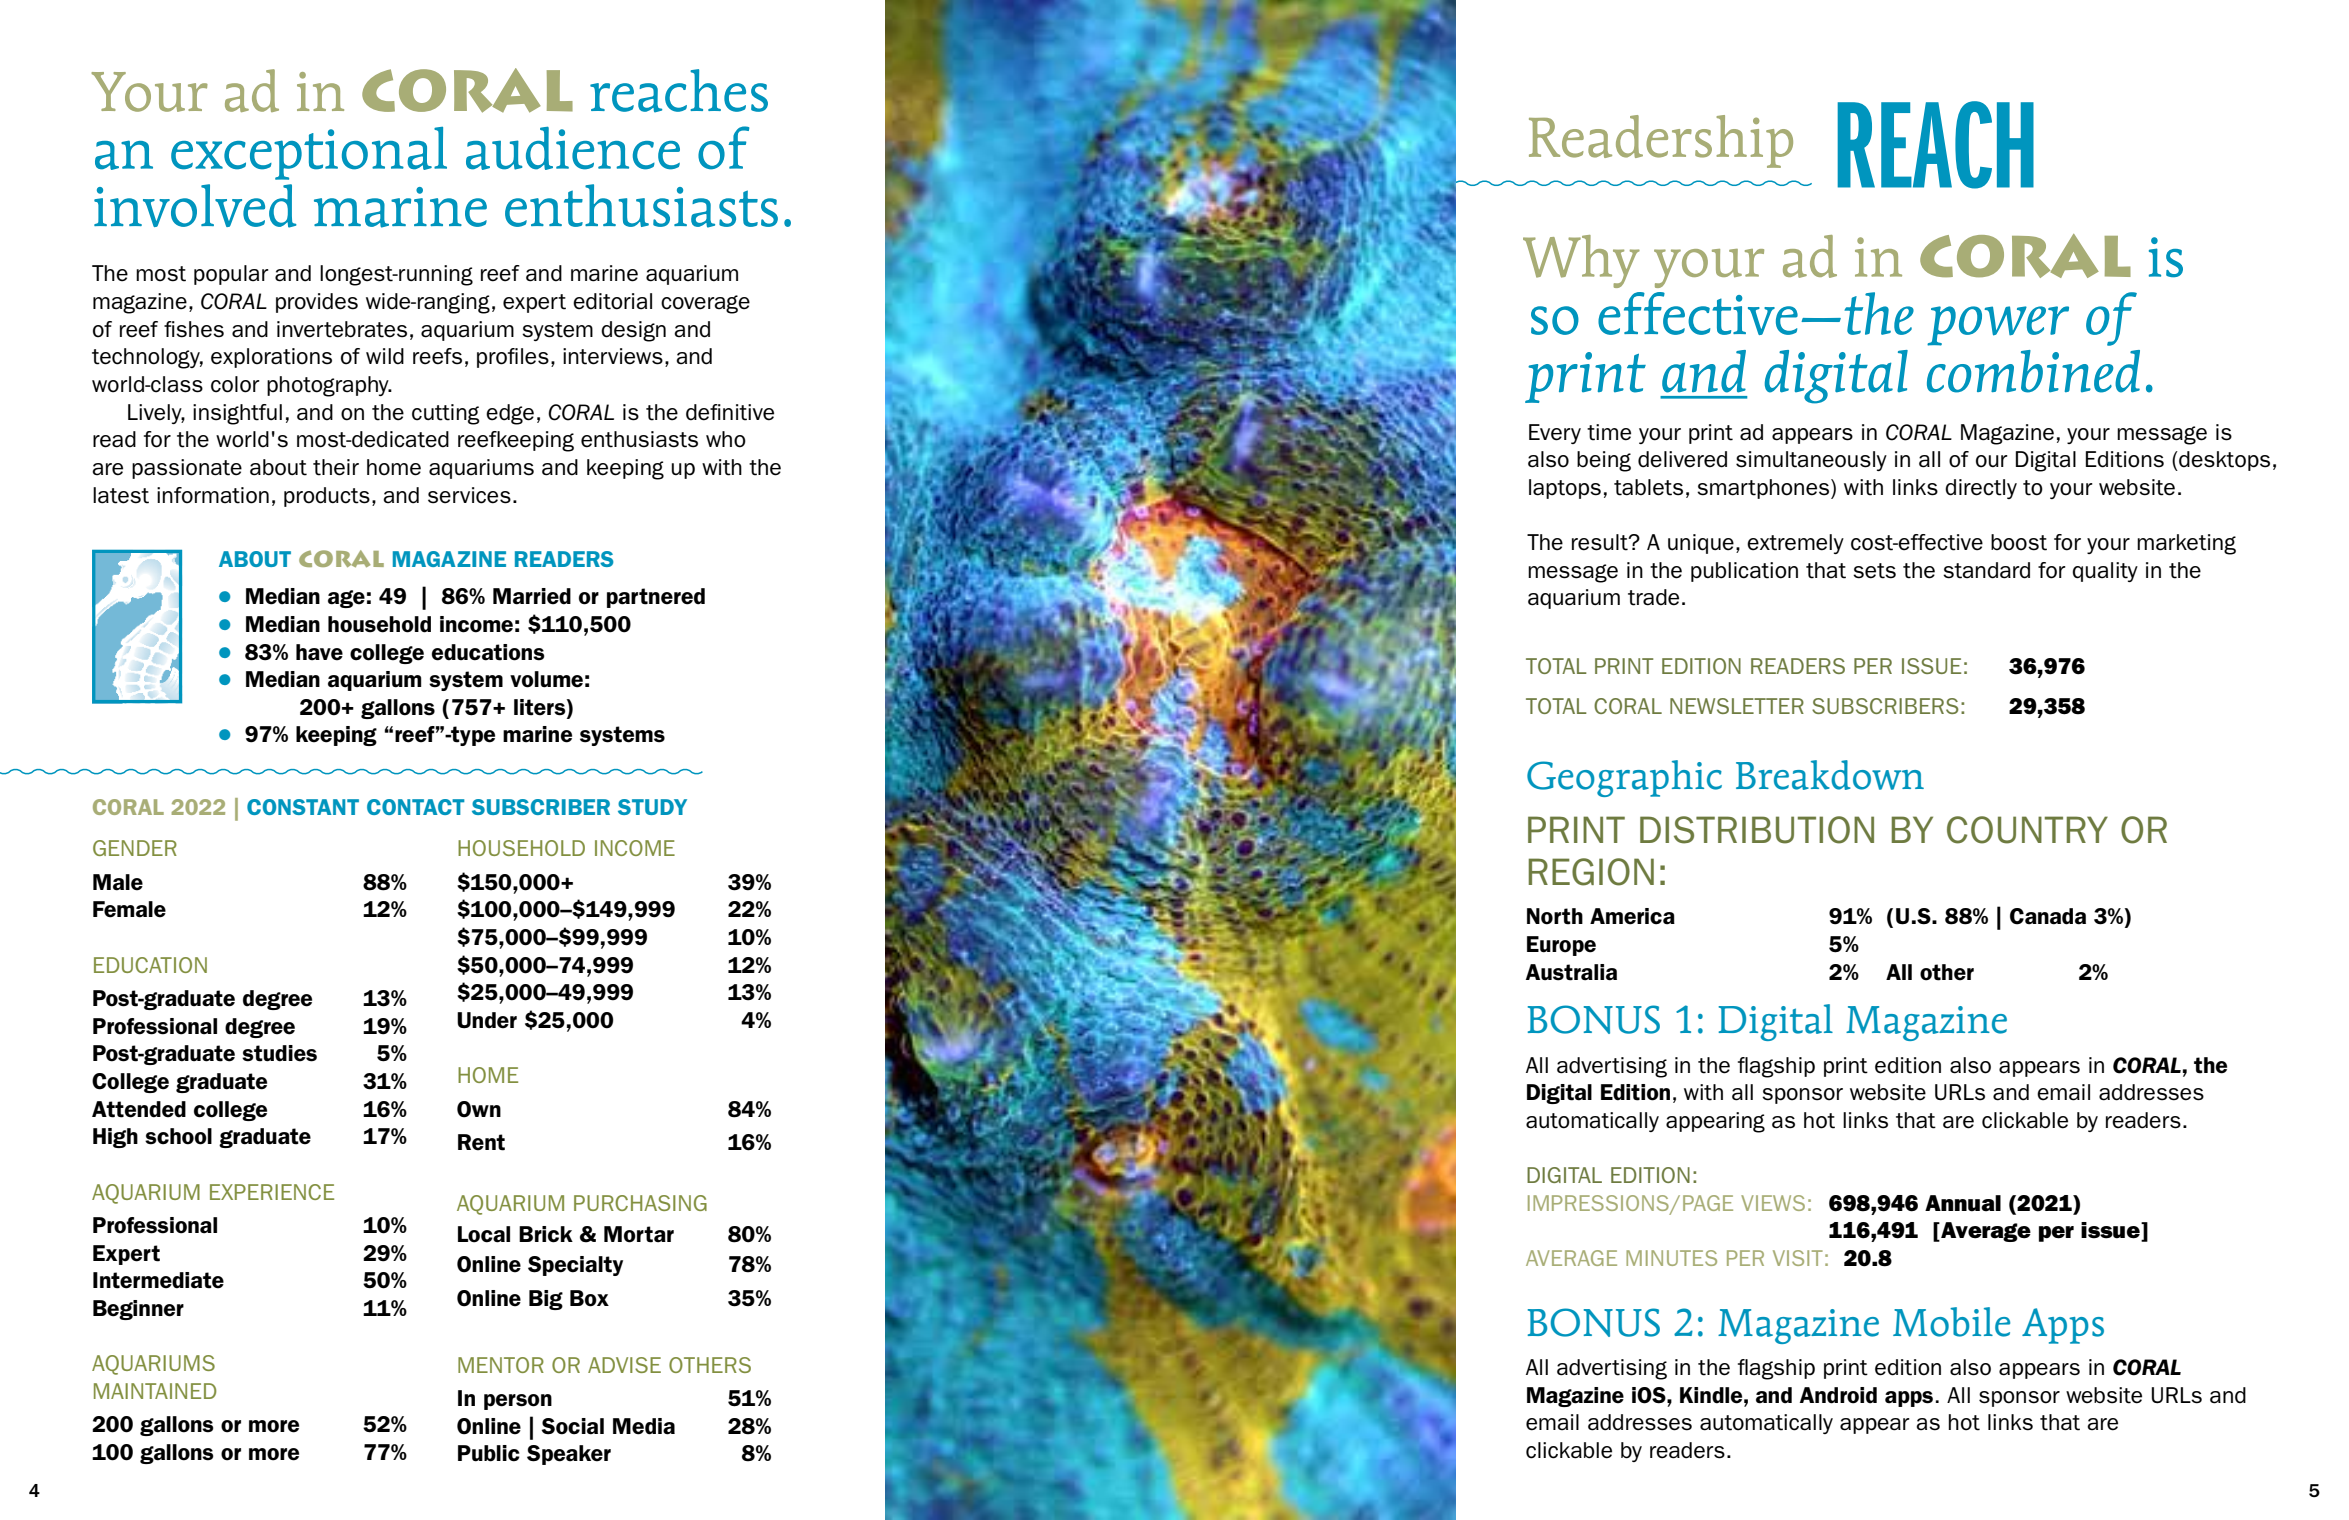 This image has height=1520, width=2349. What do you see at coordinates (1565, 489) in the image?
I see `laptops` at bounding box center [1565, 489].
